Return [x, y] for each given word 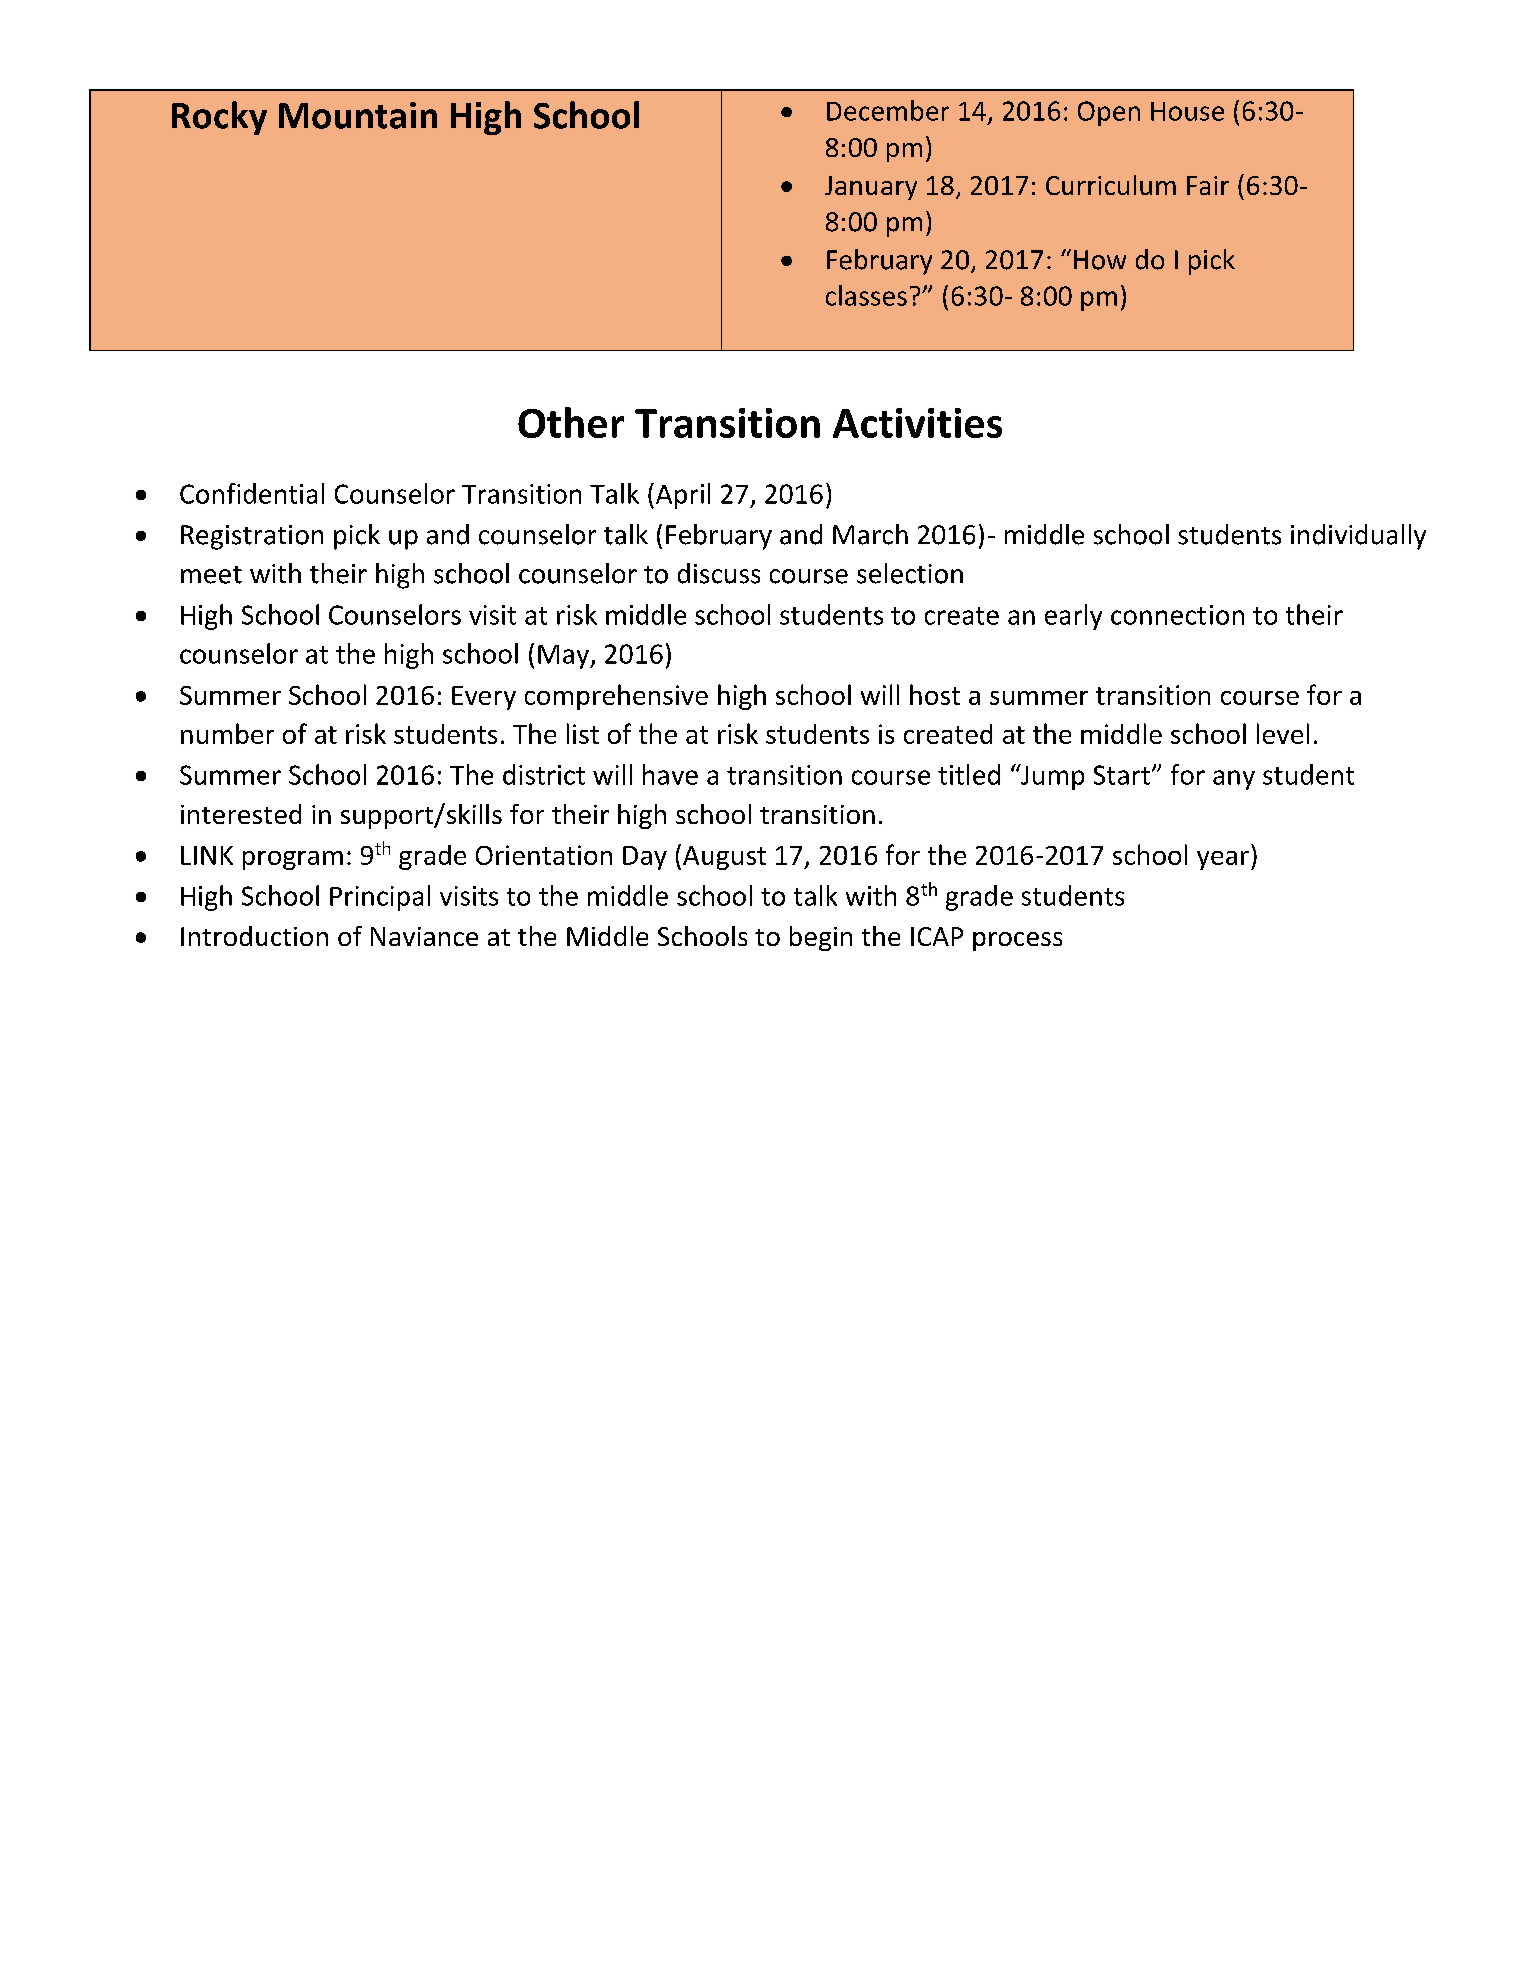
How [1100, 260]
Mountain [358, 115]
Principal [380, 898]
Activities [917, 423]
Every [484, 698]
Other [571, 422]
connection [1177, 615]
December [888, 110]
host [935, 694]
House [1187, 111]
